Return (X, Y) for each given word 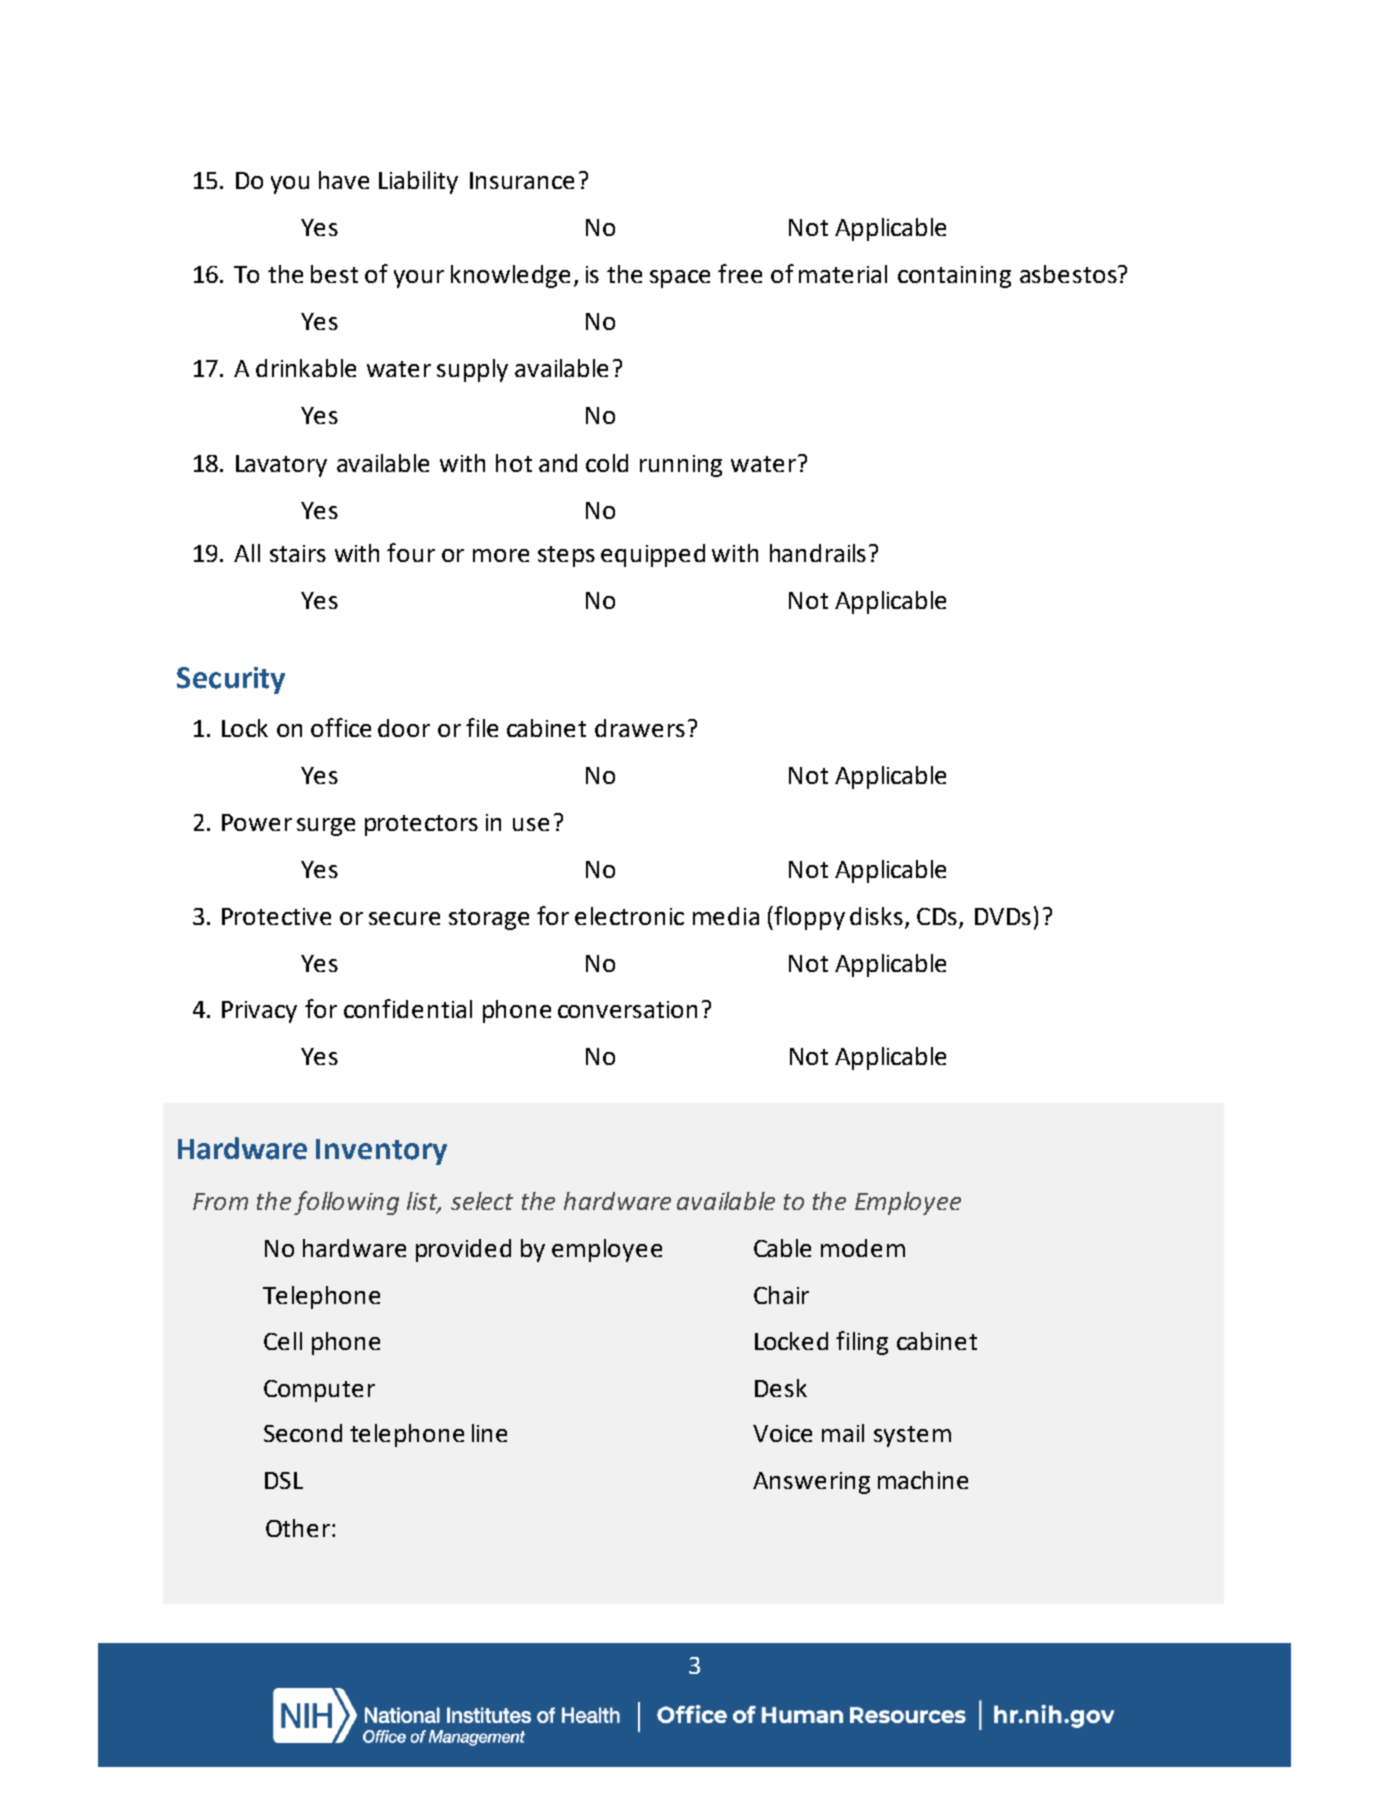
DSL (284, 1480)
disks (876, 916)
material (843, 274)
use (531, 824)
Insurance (522, 180)
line (489, 1433)
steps (566, 556)
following (346, 1203)
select (482, 1201)
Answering (811, 1483)
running (681, 466)
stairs (298, 553)
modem (863, 1248)
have (344, 180)
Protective (276, 916)
